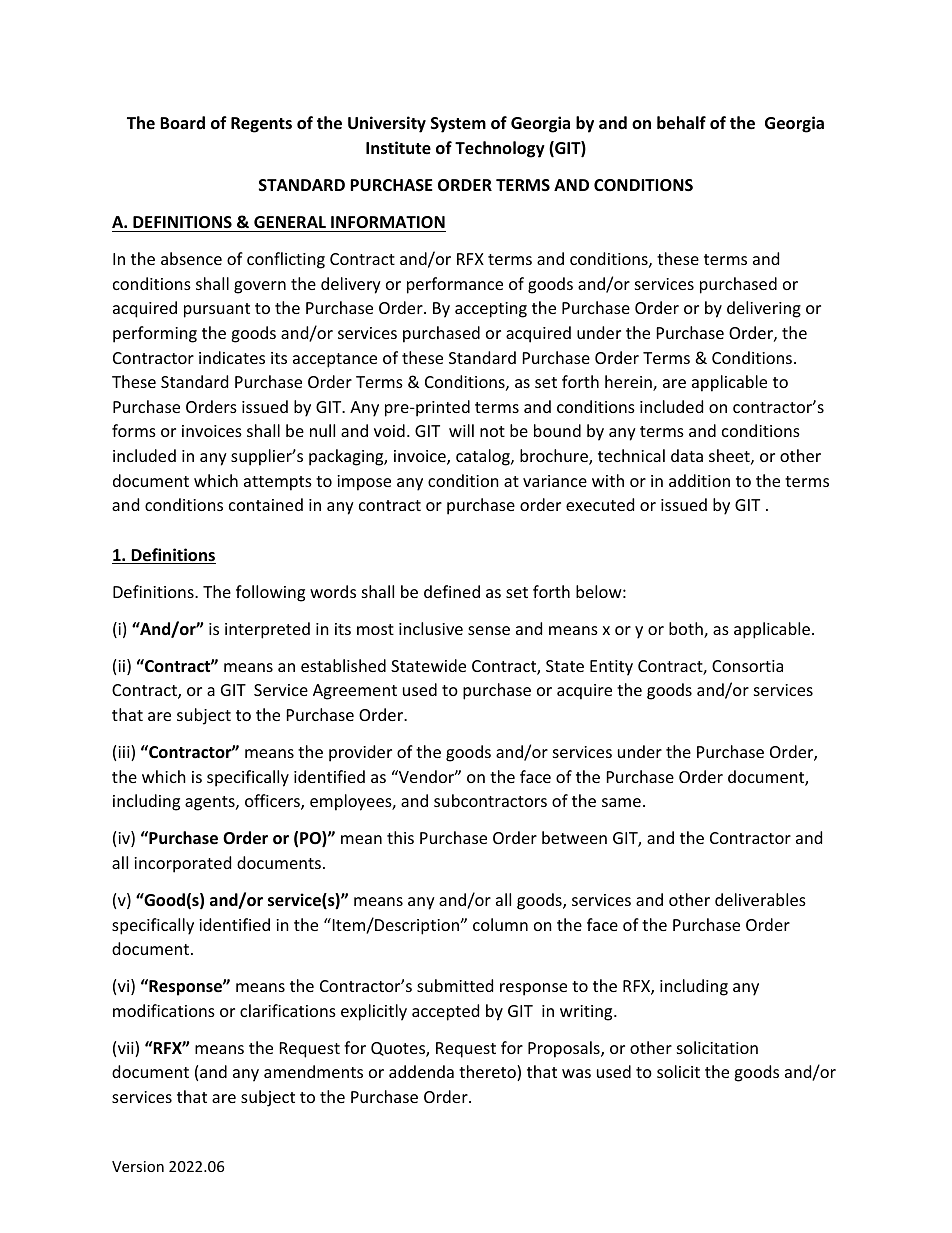  What do you see at coordinates (421, 1071) in the image?
I see `addenda` at bounding box center [421, 1071].
